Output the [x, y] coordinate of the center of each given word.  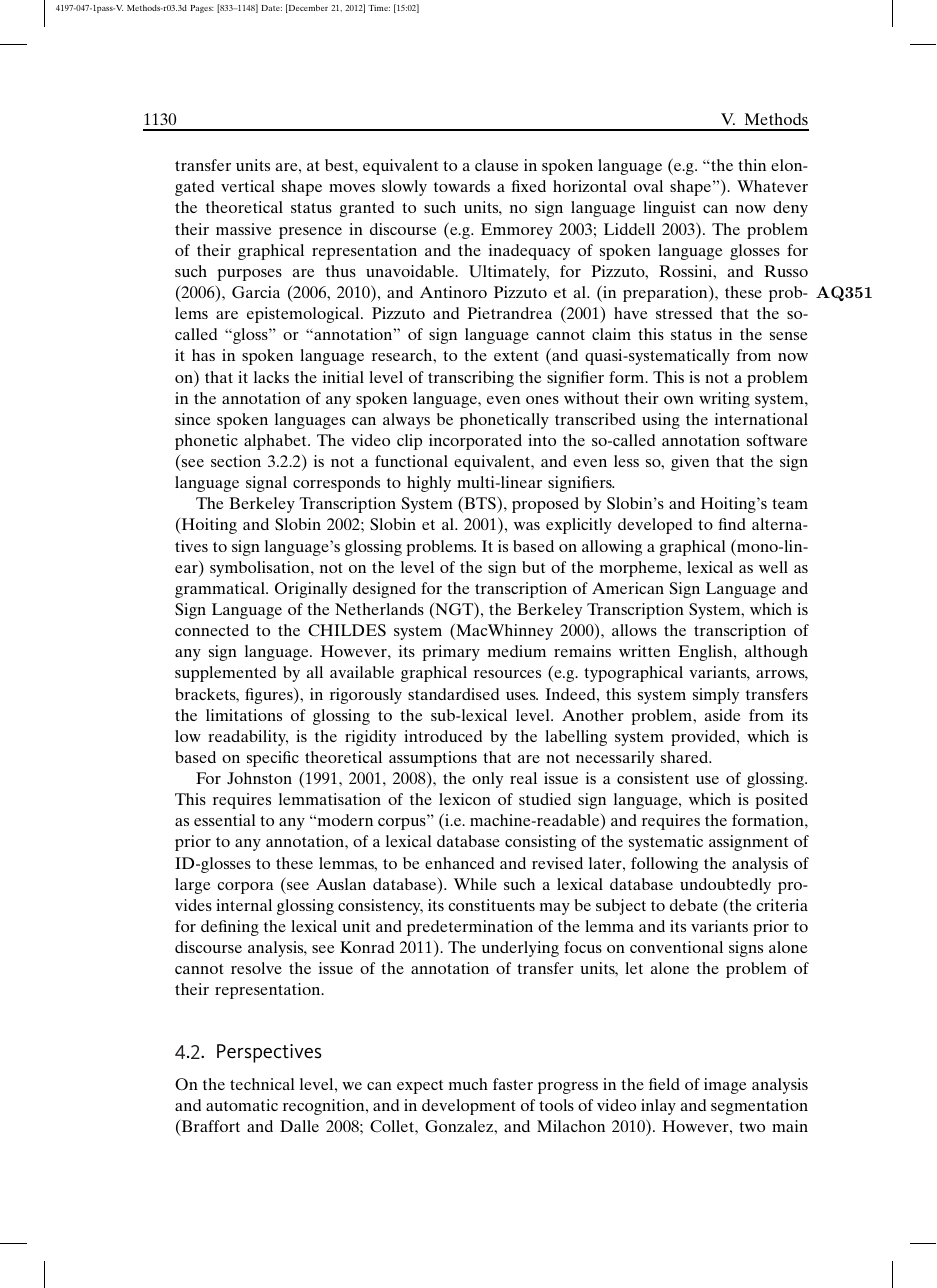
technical [262, 1084]
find [732, 524]
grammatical [221, 590]
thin [752, 165]
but [533, 567]
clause [497, 165]
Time [379, 8]
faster [513, 1084]
